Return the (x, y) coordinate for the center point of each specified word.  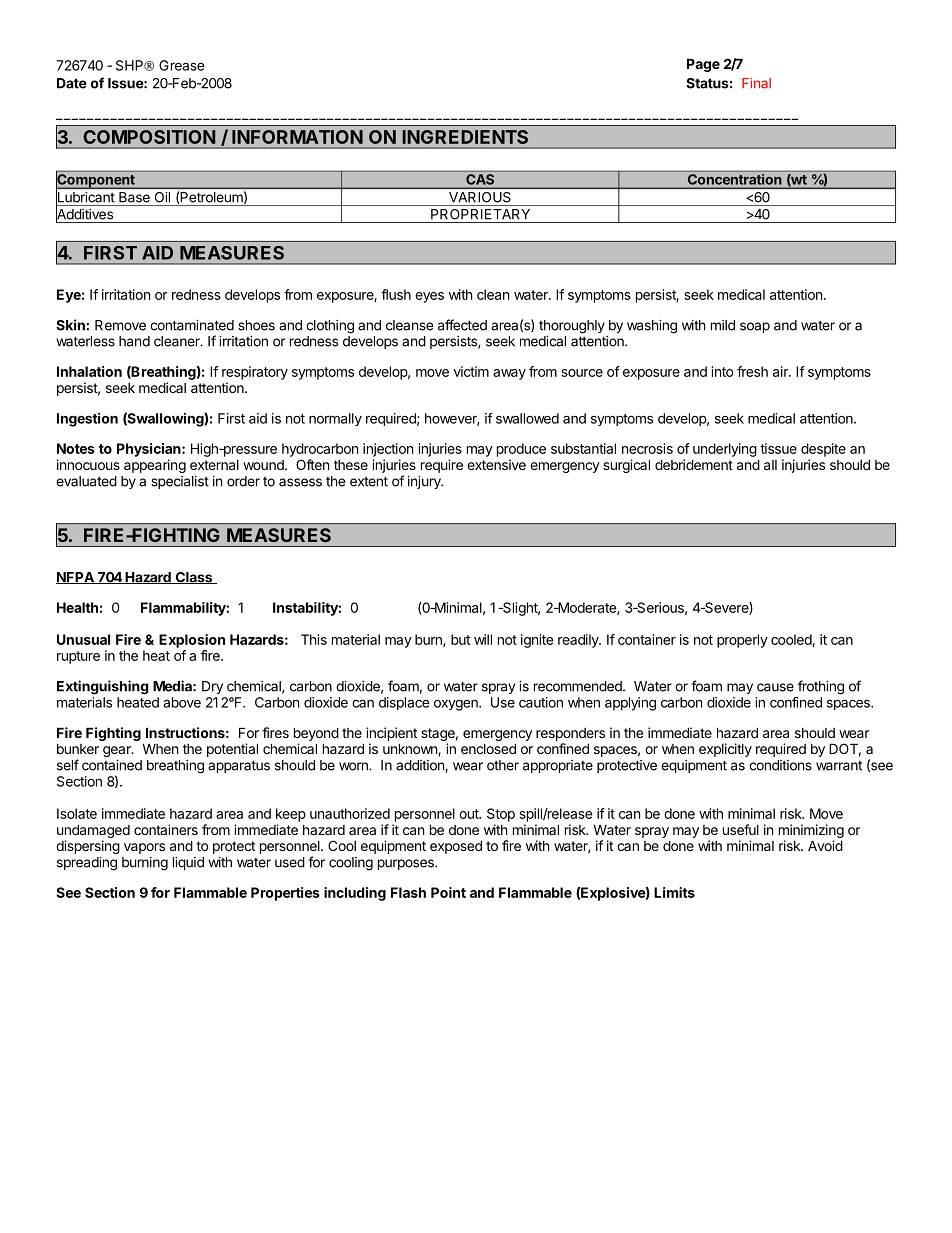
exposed (456, 847)
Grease (182, 65)
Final (756, 83)
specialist (180, 482)
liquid (188, 863)
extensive (496, 464)
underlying (725, 450)
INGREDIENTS (465, 137)
